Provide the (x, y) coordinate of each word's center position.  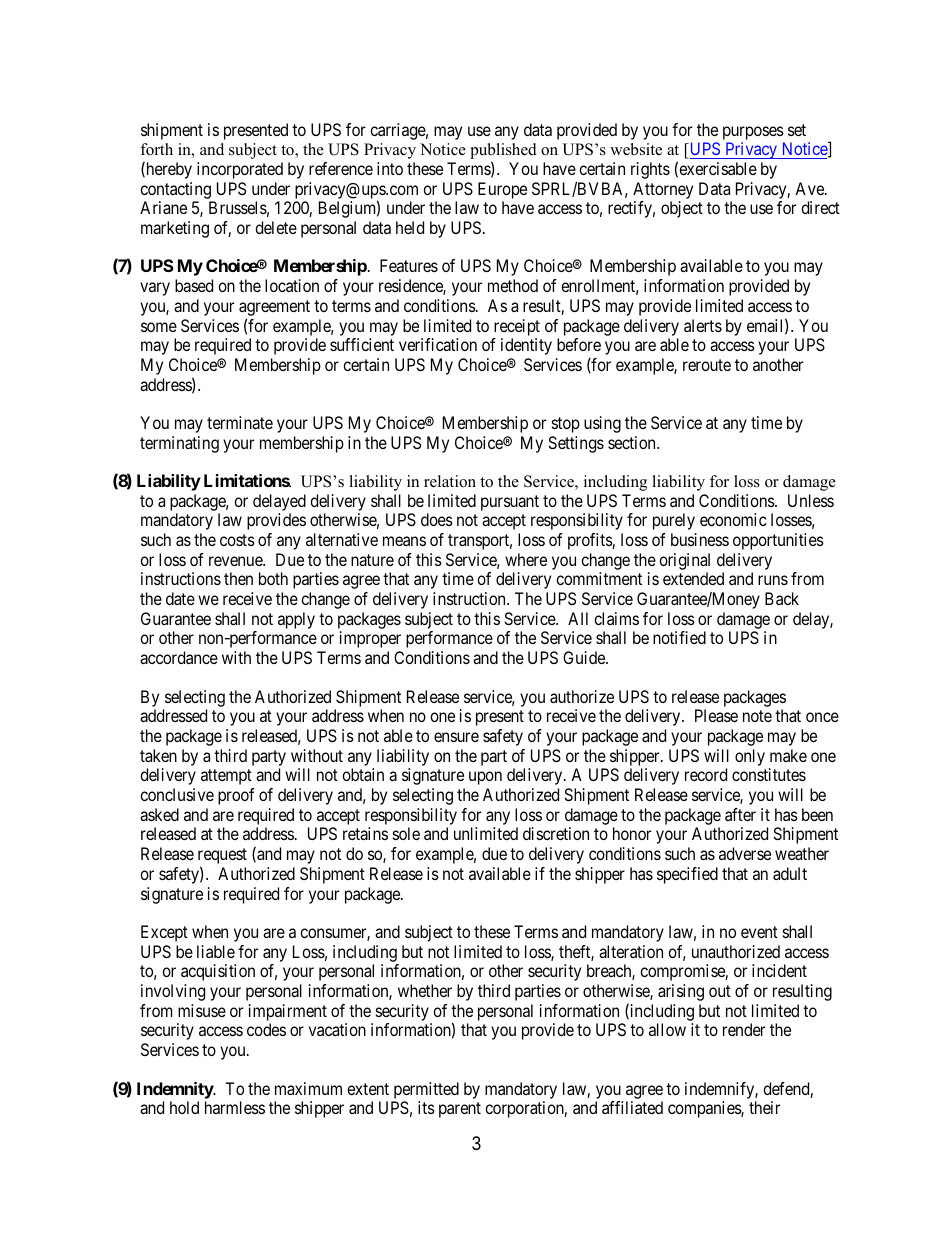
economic (733, 519)
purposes (753, 133)
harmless (235, 1107)
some (159, 327)
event (759, 932)
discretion (556, 833)
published (503, 152)
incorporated (240, 170)
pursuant (510, 503)
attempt (226, 777)
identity (526, 346)
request (222, 857)
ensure (456, 737)
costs (237, 540)
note (757, 716)
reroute (707, 365)
